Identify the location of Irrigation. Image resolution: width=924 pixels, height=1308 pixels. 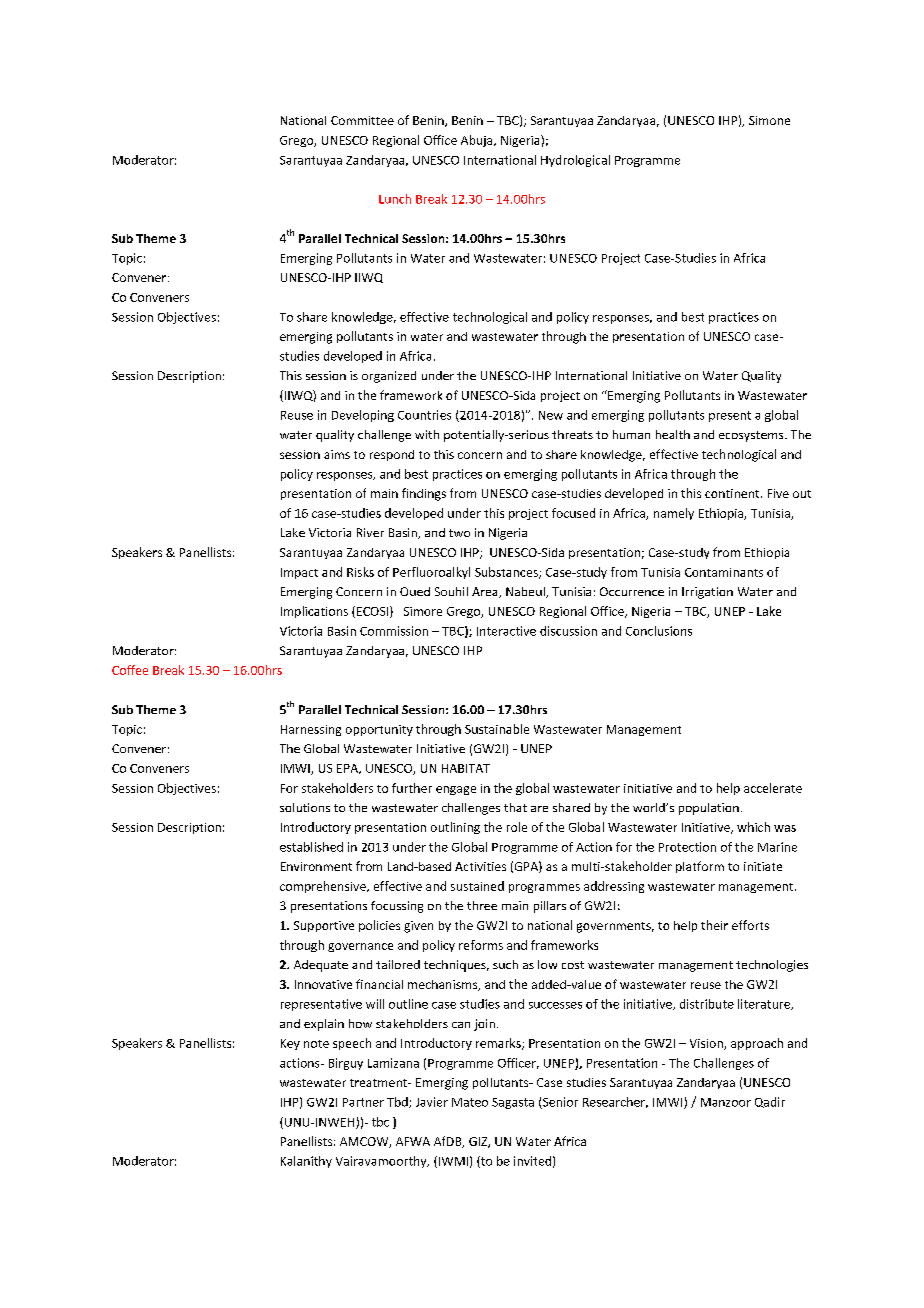
(707, 593).
